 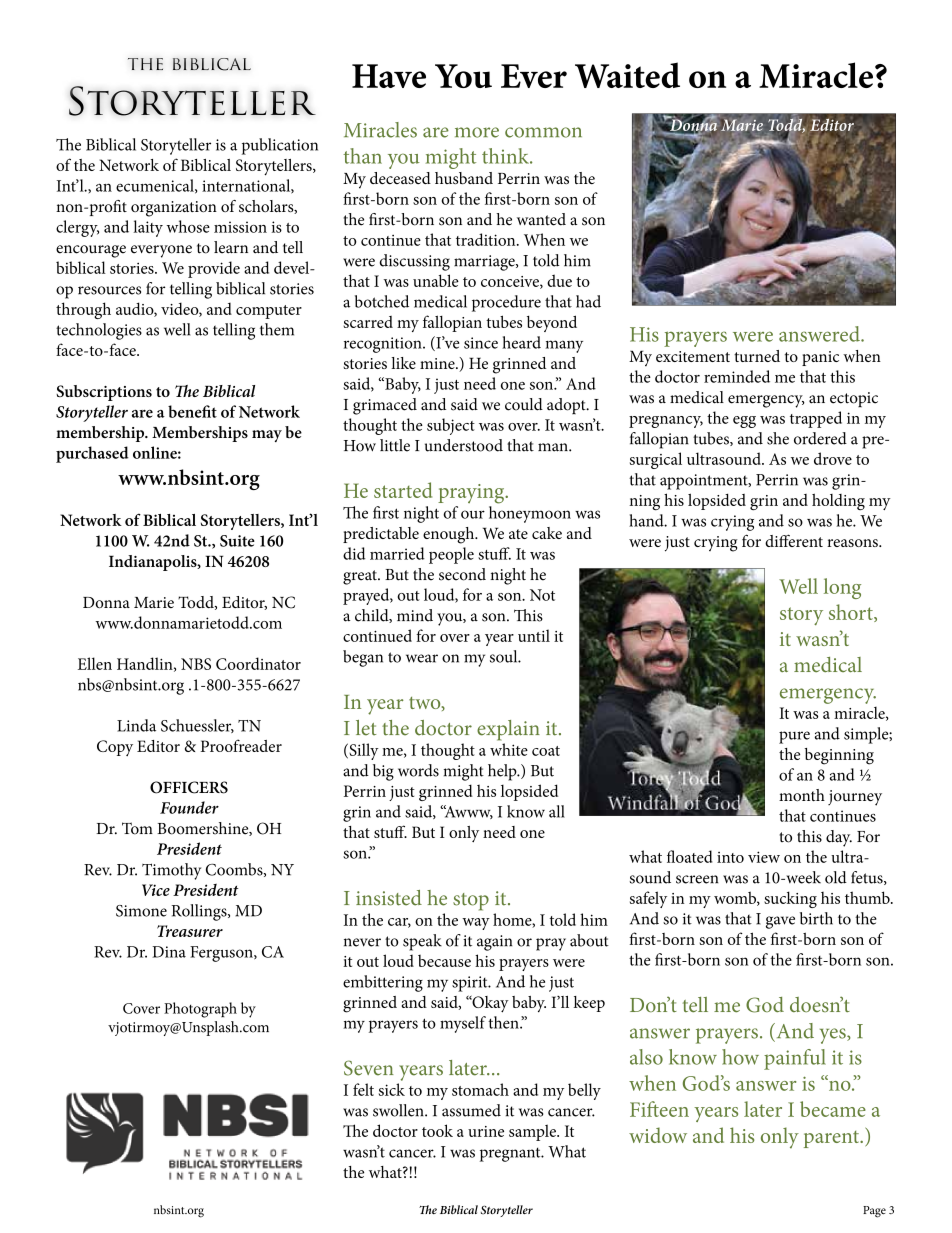 What do you see at coordinates (192, 411) in the screenshot?
I see `benefit` at bounding box center [192, 411].
